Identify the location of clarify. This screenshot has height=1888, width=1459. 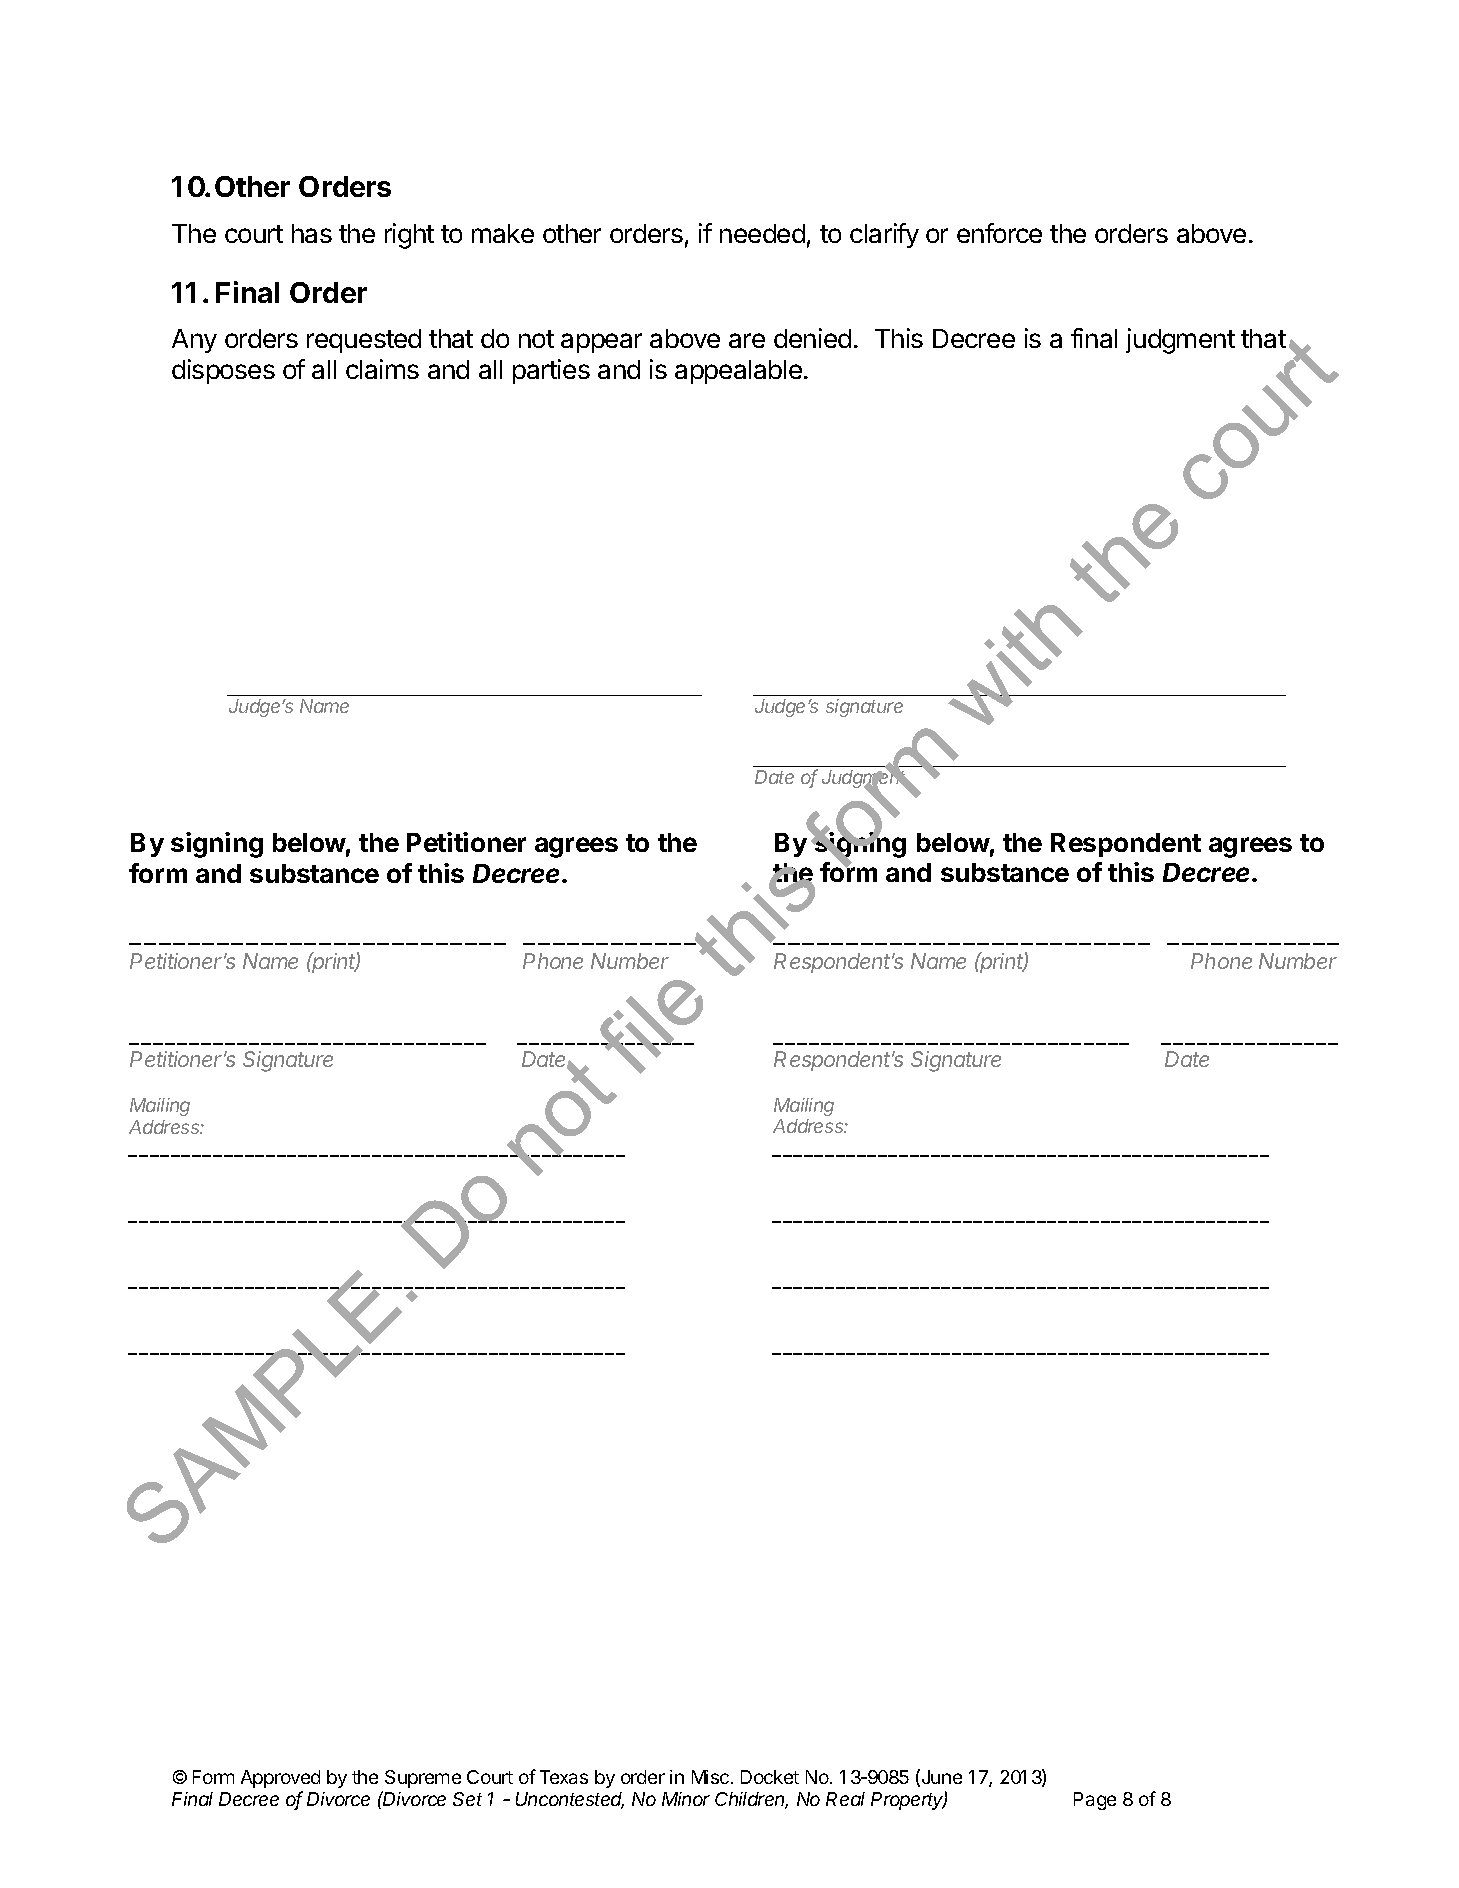
(884, 235).
